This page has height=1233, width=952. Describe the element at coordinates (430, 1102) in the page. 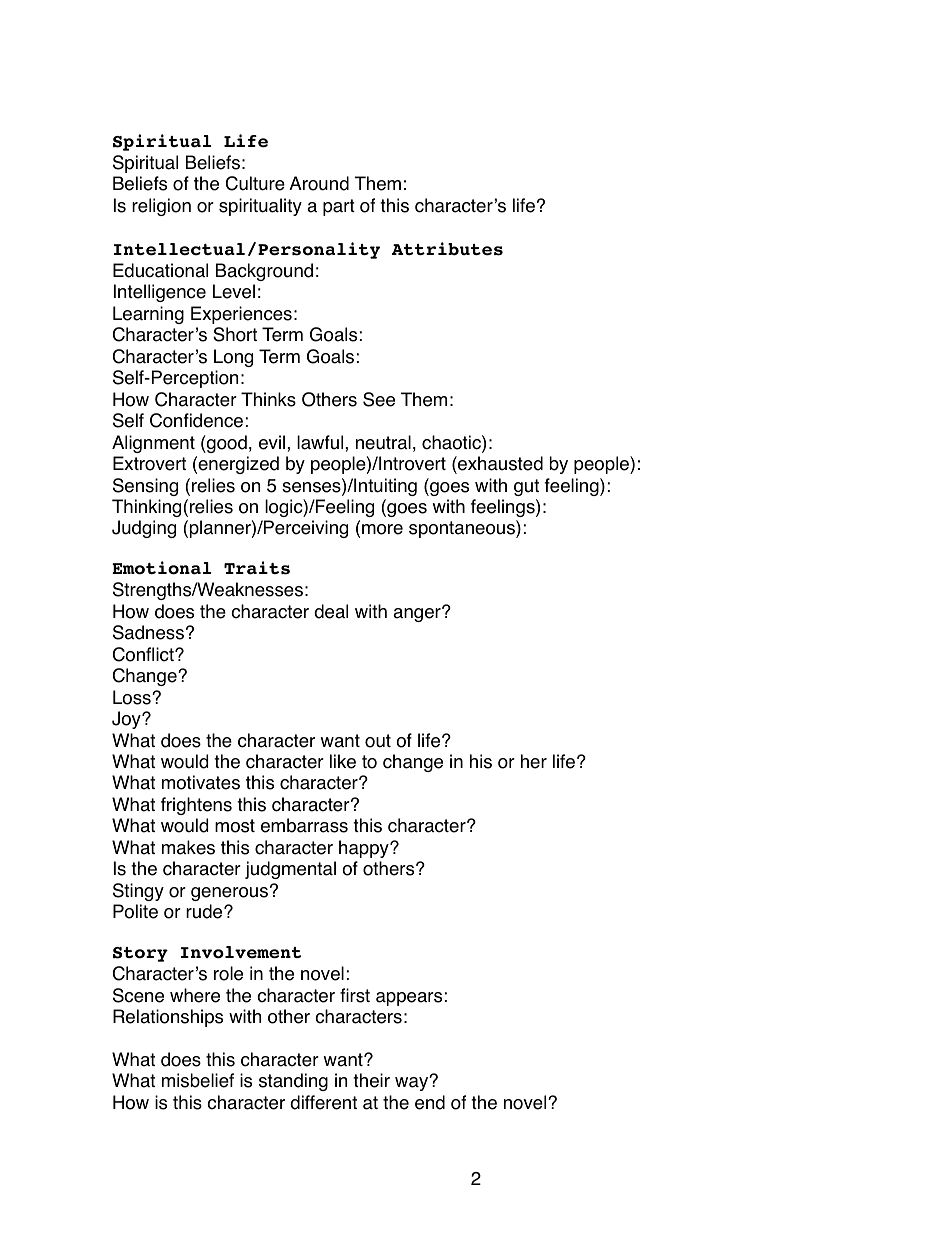

I see `end` at that location.
